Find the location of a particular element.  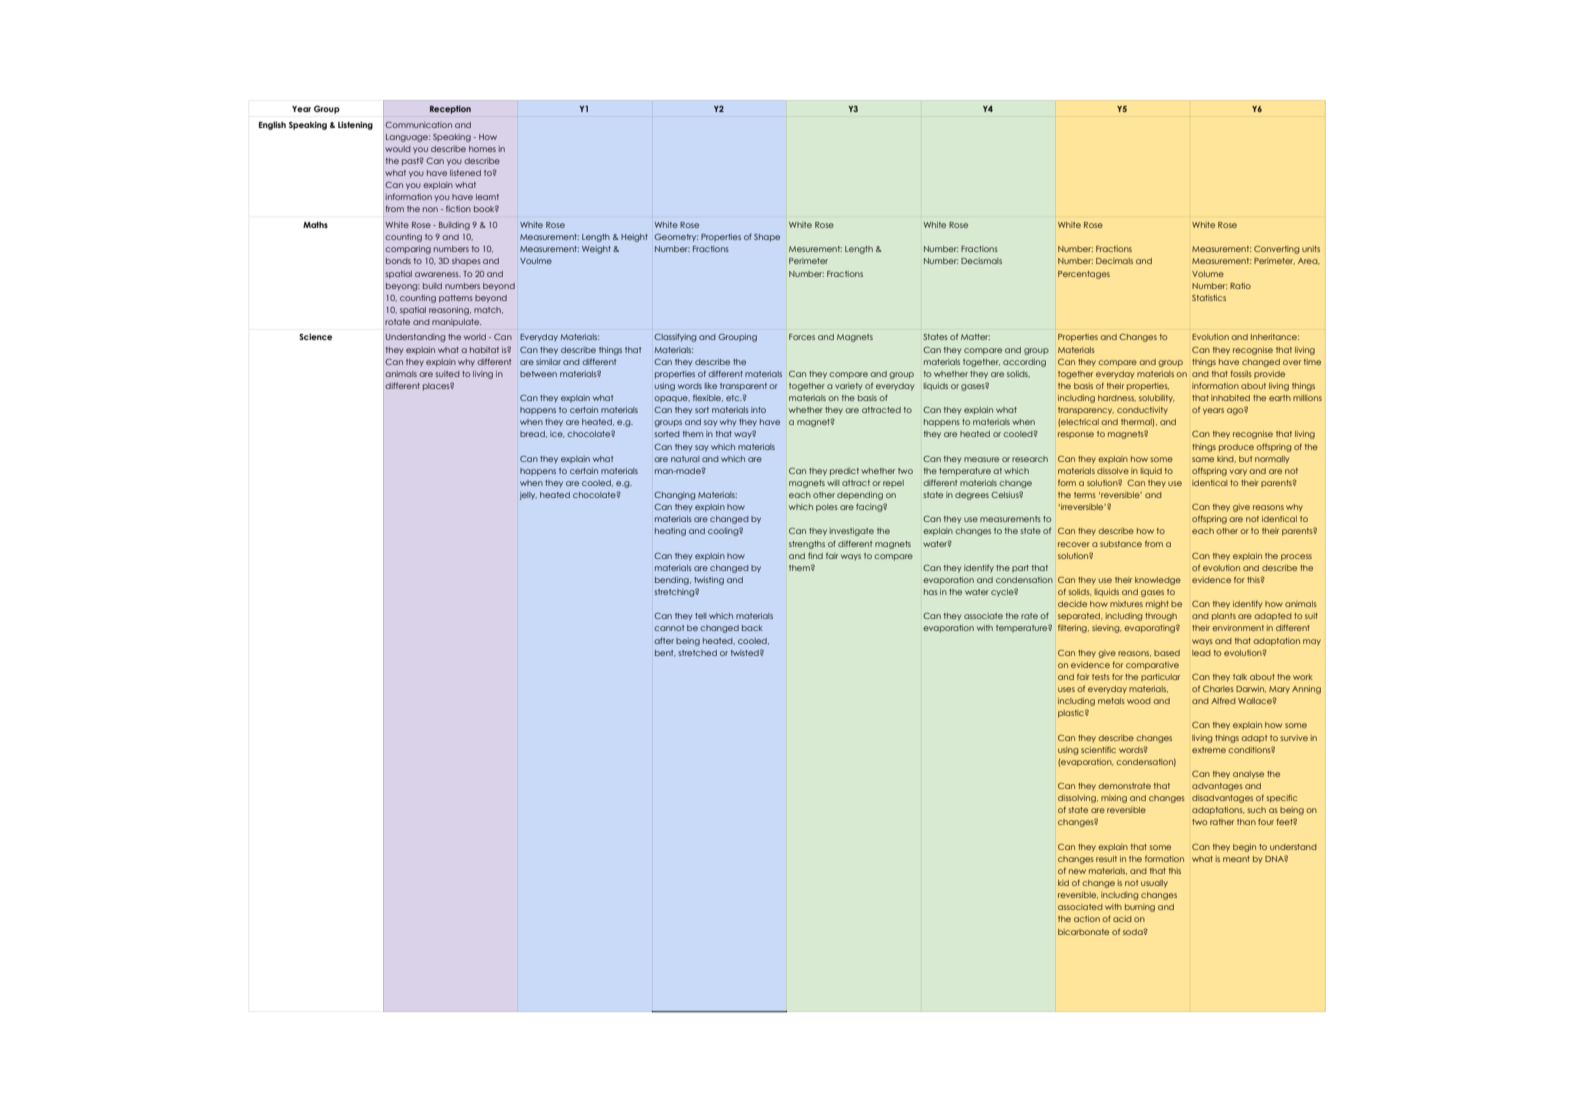

kid is located at coordinates (1063, 883).
